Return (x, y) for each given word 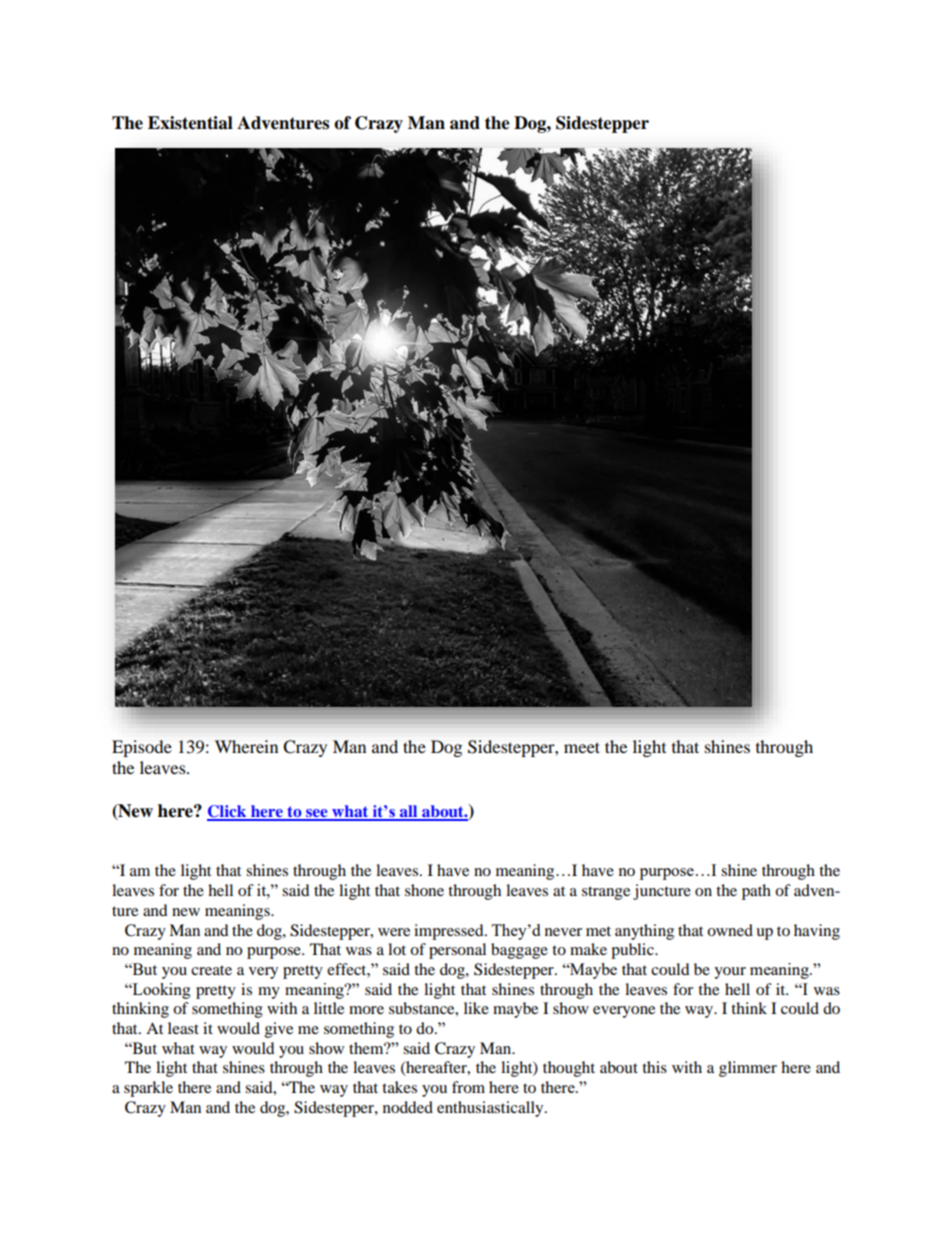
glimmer (748, 1069)
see (317, 814)
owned (730, 930)
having (817, 932)
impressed (450, 932)
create (211, 970)
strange (606, 893)
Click (228, 812)
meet (582, 747)
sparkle (148, 1089)
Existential (190, 123)
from (468, 1087)
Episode (142, 748)
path (756, 892)
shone (424, 890)
